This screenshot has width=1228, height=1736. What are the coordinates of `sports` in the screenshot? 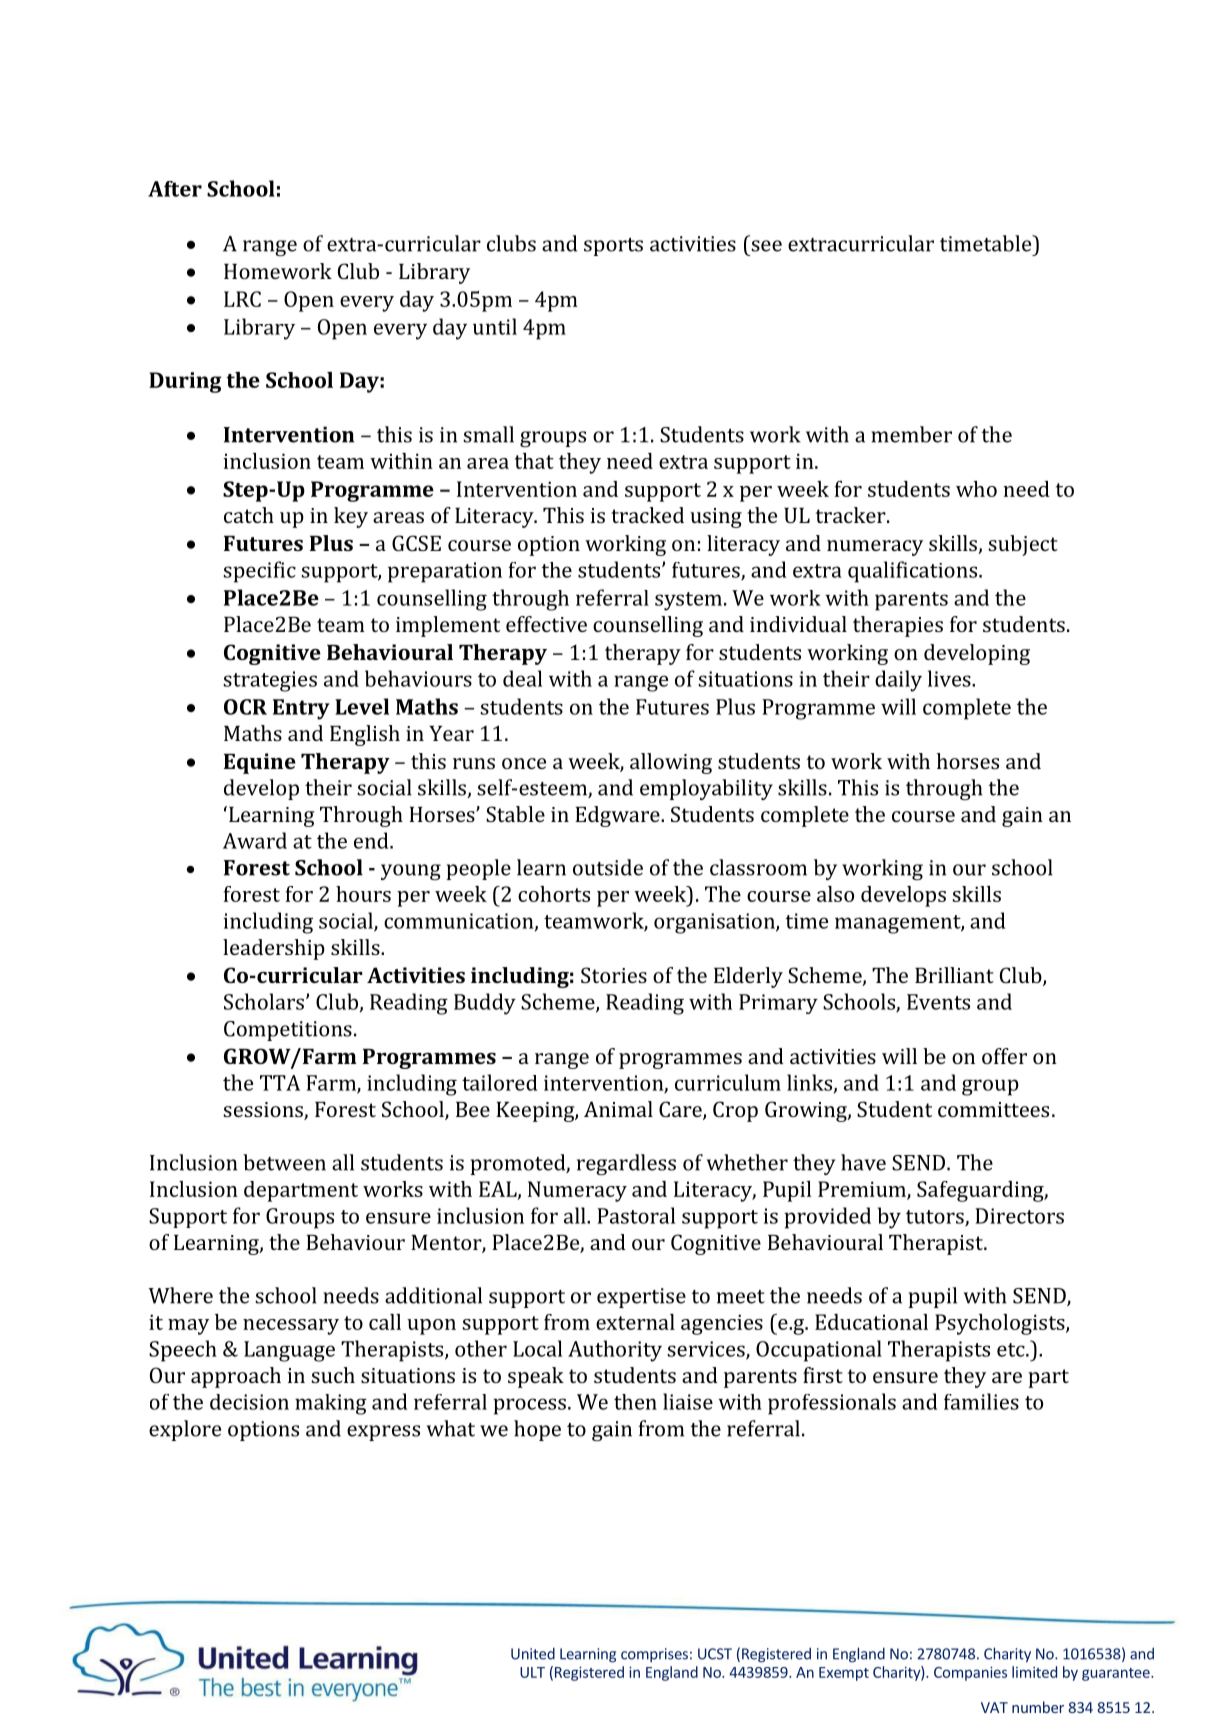 It's located at (613, 247).
